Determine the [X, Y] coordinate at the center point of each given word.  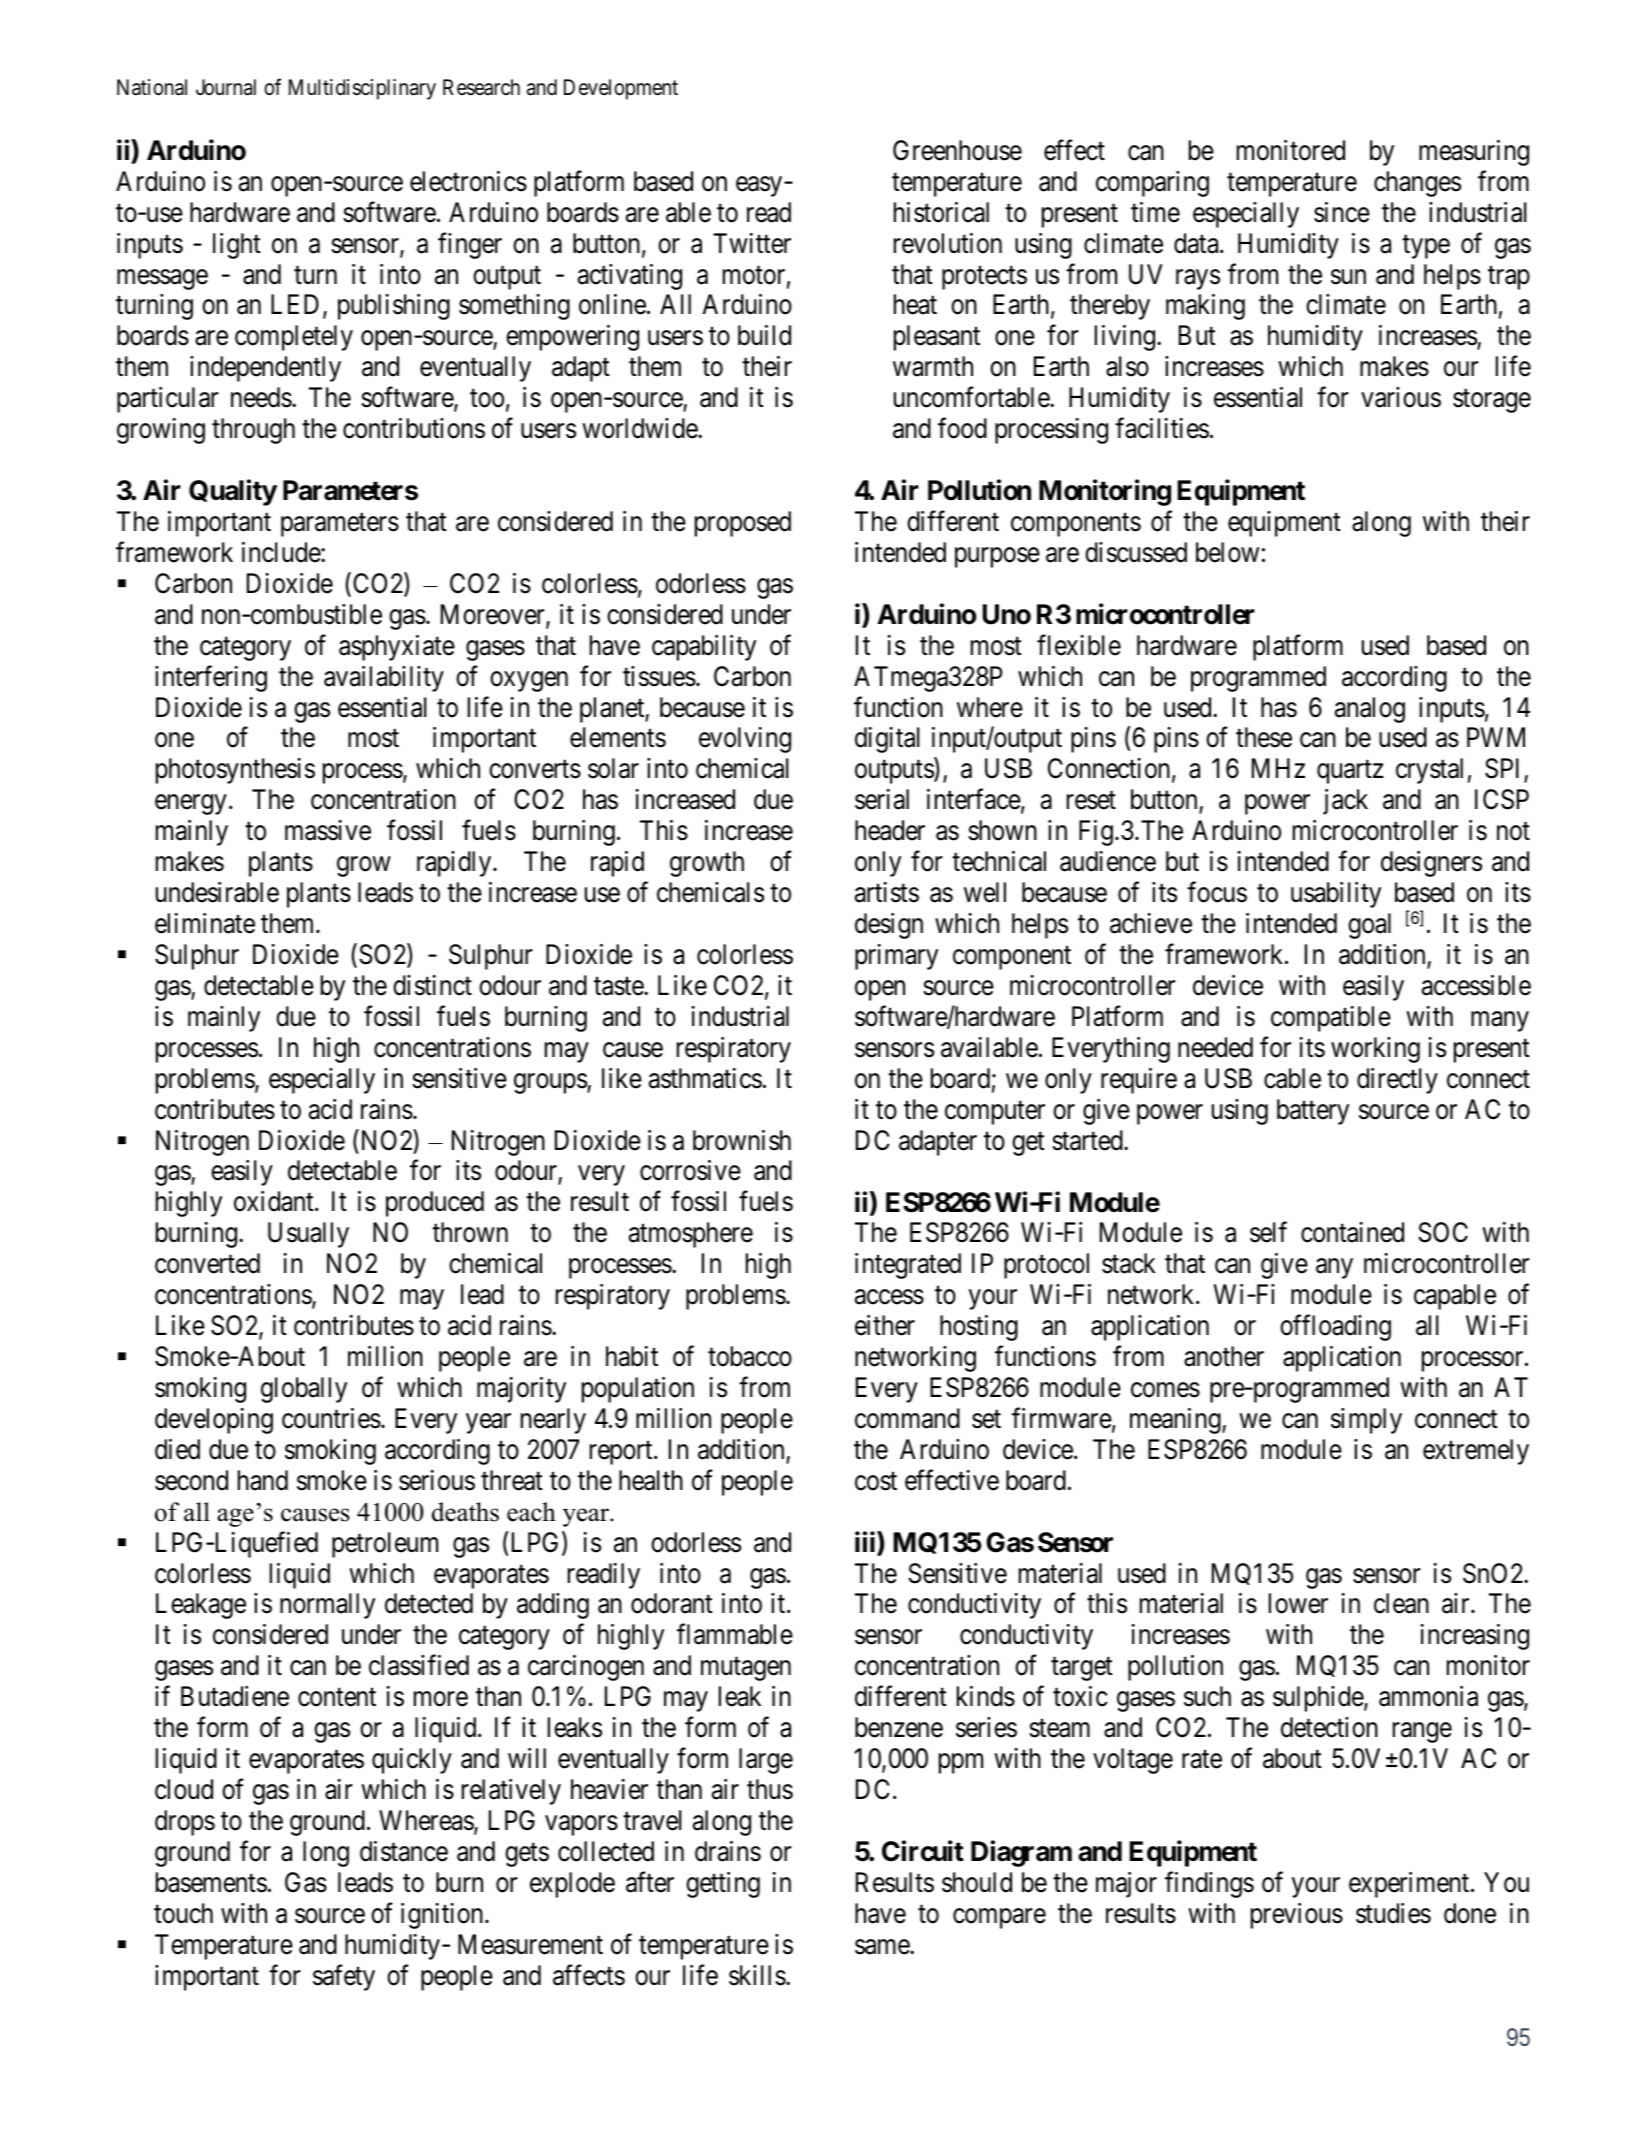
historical [941, 212]
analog [1370, 710]
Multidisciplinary [362, 89]
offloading [1335, 1328]
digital [887, 740]
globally [304, 1390]
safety [344, 1977]
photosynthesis [235, 771]
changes [1417, 184]
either [885, 1325]
